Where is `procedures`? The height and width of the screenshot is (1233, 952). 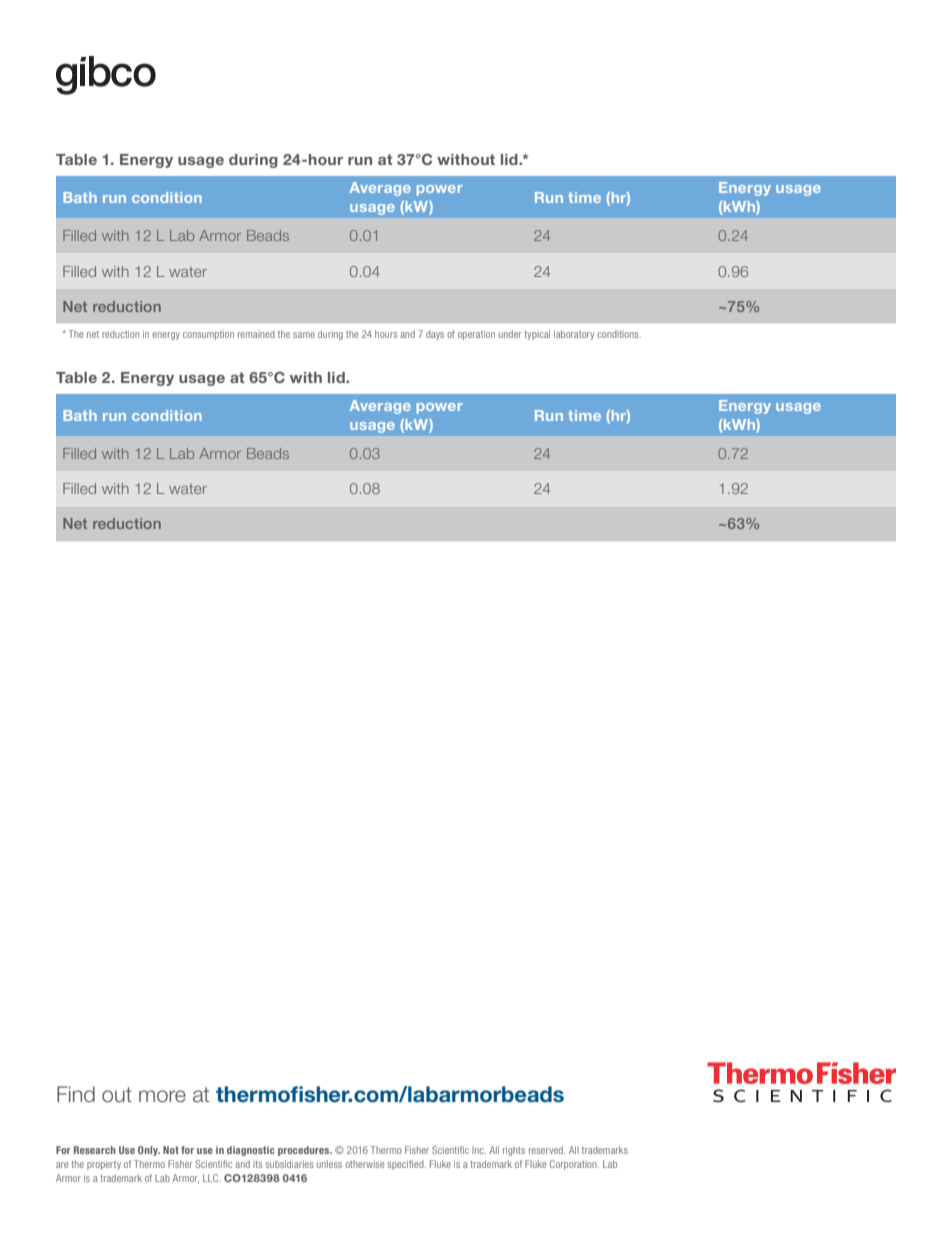
procedures is located at coordinates (305, 1151).
